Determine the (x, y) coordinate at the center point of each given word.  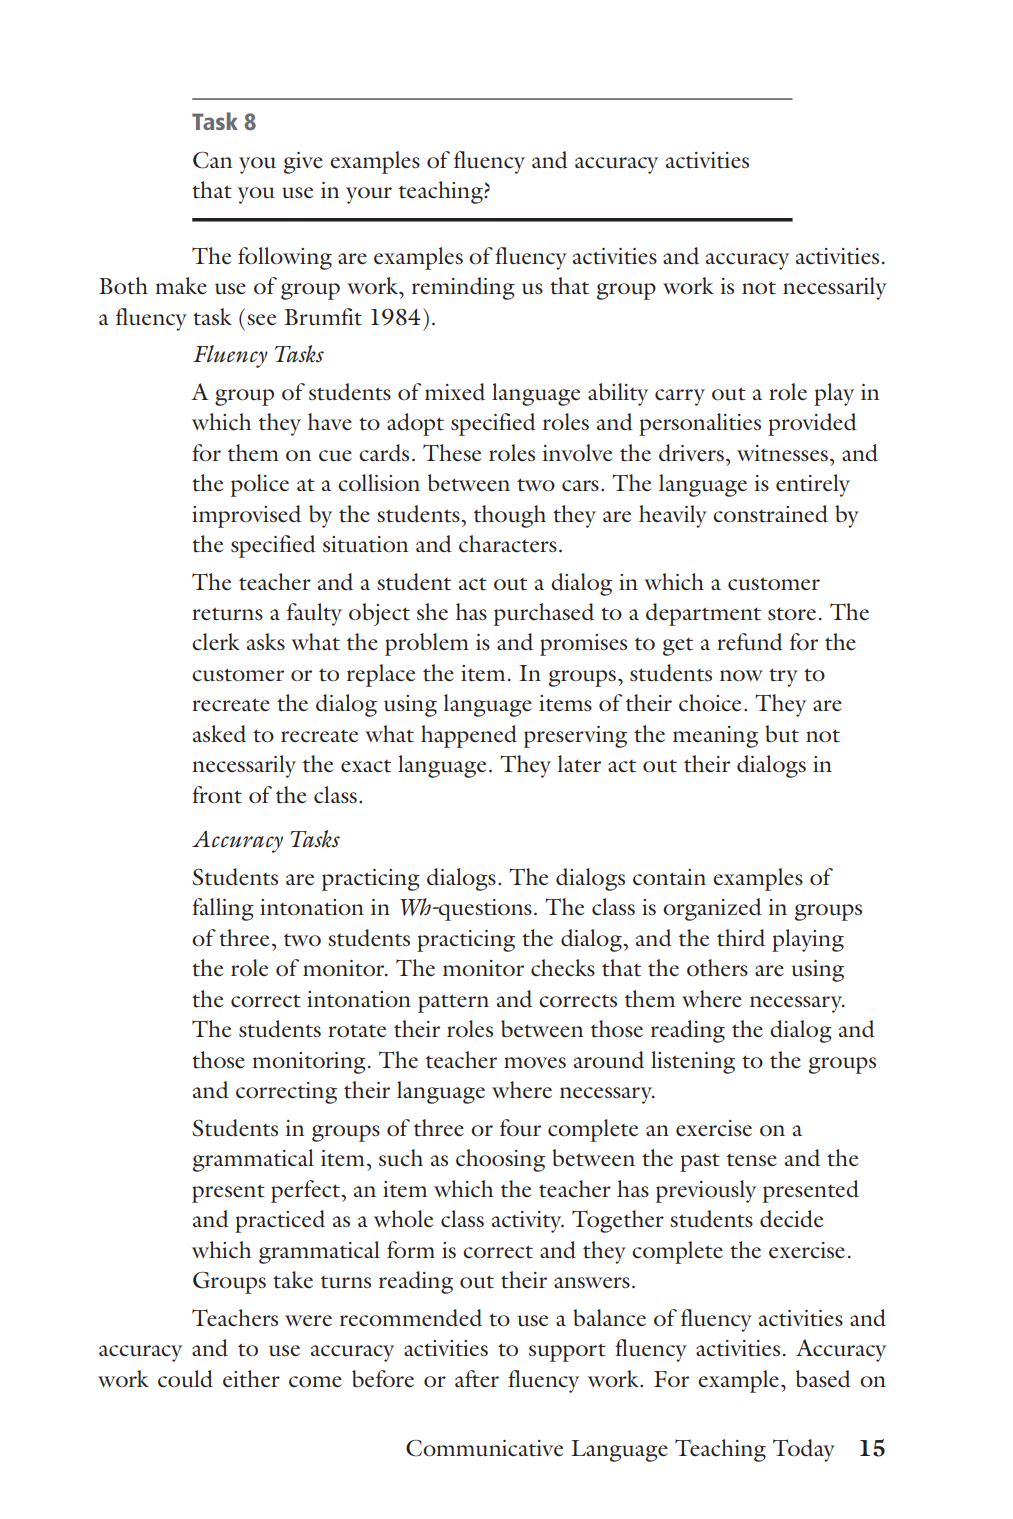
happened (469, 736)
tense (752, 1160)
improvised (246, 516)
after (477, 1378)
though (510, 516)
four (520, 1128)
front (217, 795)
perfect (307, 1191)
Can (212, 160)
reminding (463, 288)
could (185, 1379)
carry (680, 397)
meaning (715, 737)
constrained (770, 514)
